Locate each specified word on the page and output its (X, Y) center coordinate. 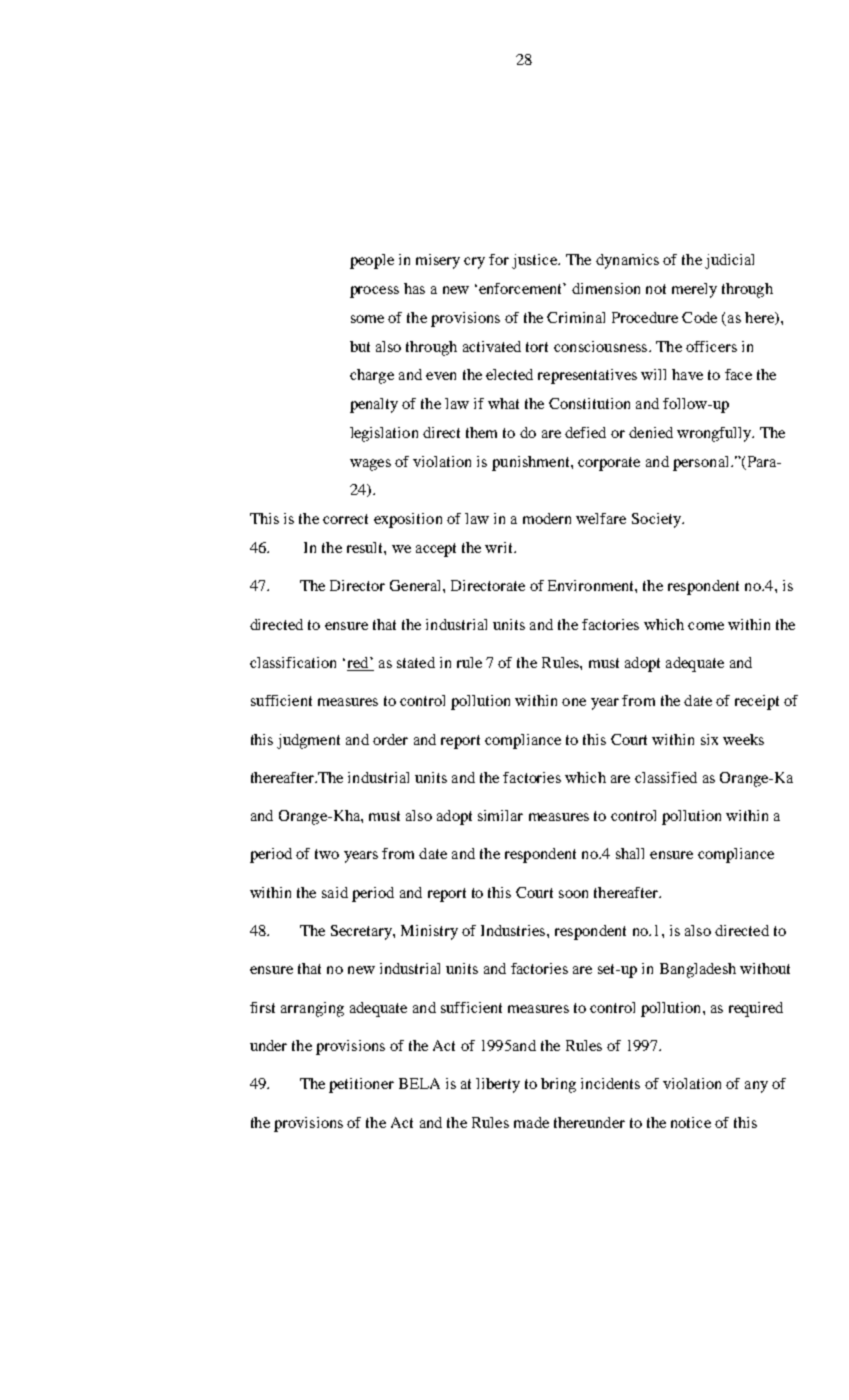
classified (666, 777)
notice (691, 1122)
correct (345, 519)
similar (500, 815)
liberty (498, 1085)
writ (500, 547)
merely (694, 290)
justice (535, 261)
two (327, 854)
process (374, 292)
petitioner (361, 1085)
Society (657, 520)
